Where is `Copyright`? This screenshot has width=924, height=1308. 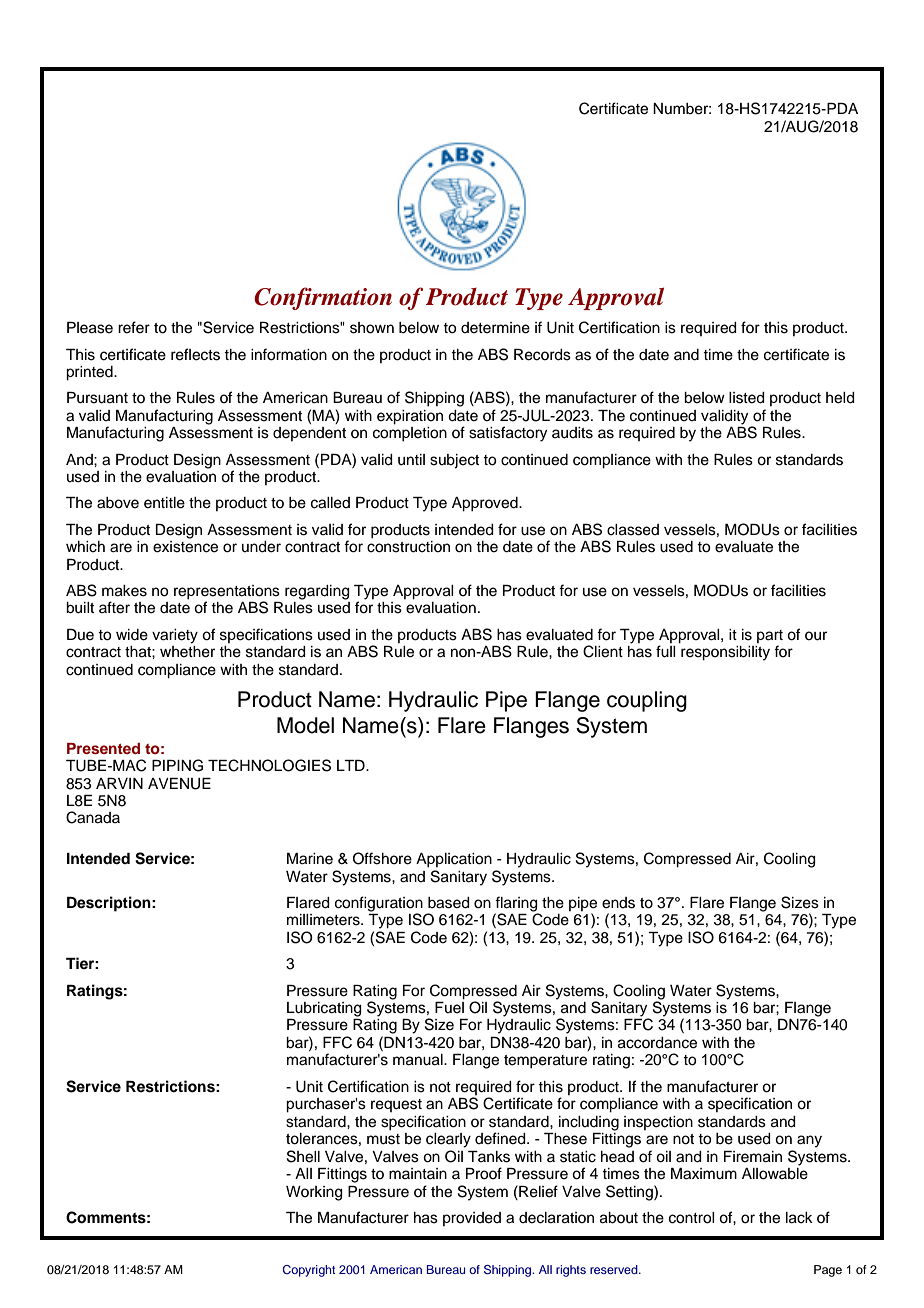 Copyright is located at coordinates (309, 1271).
